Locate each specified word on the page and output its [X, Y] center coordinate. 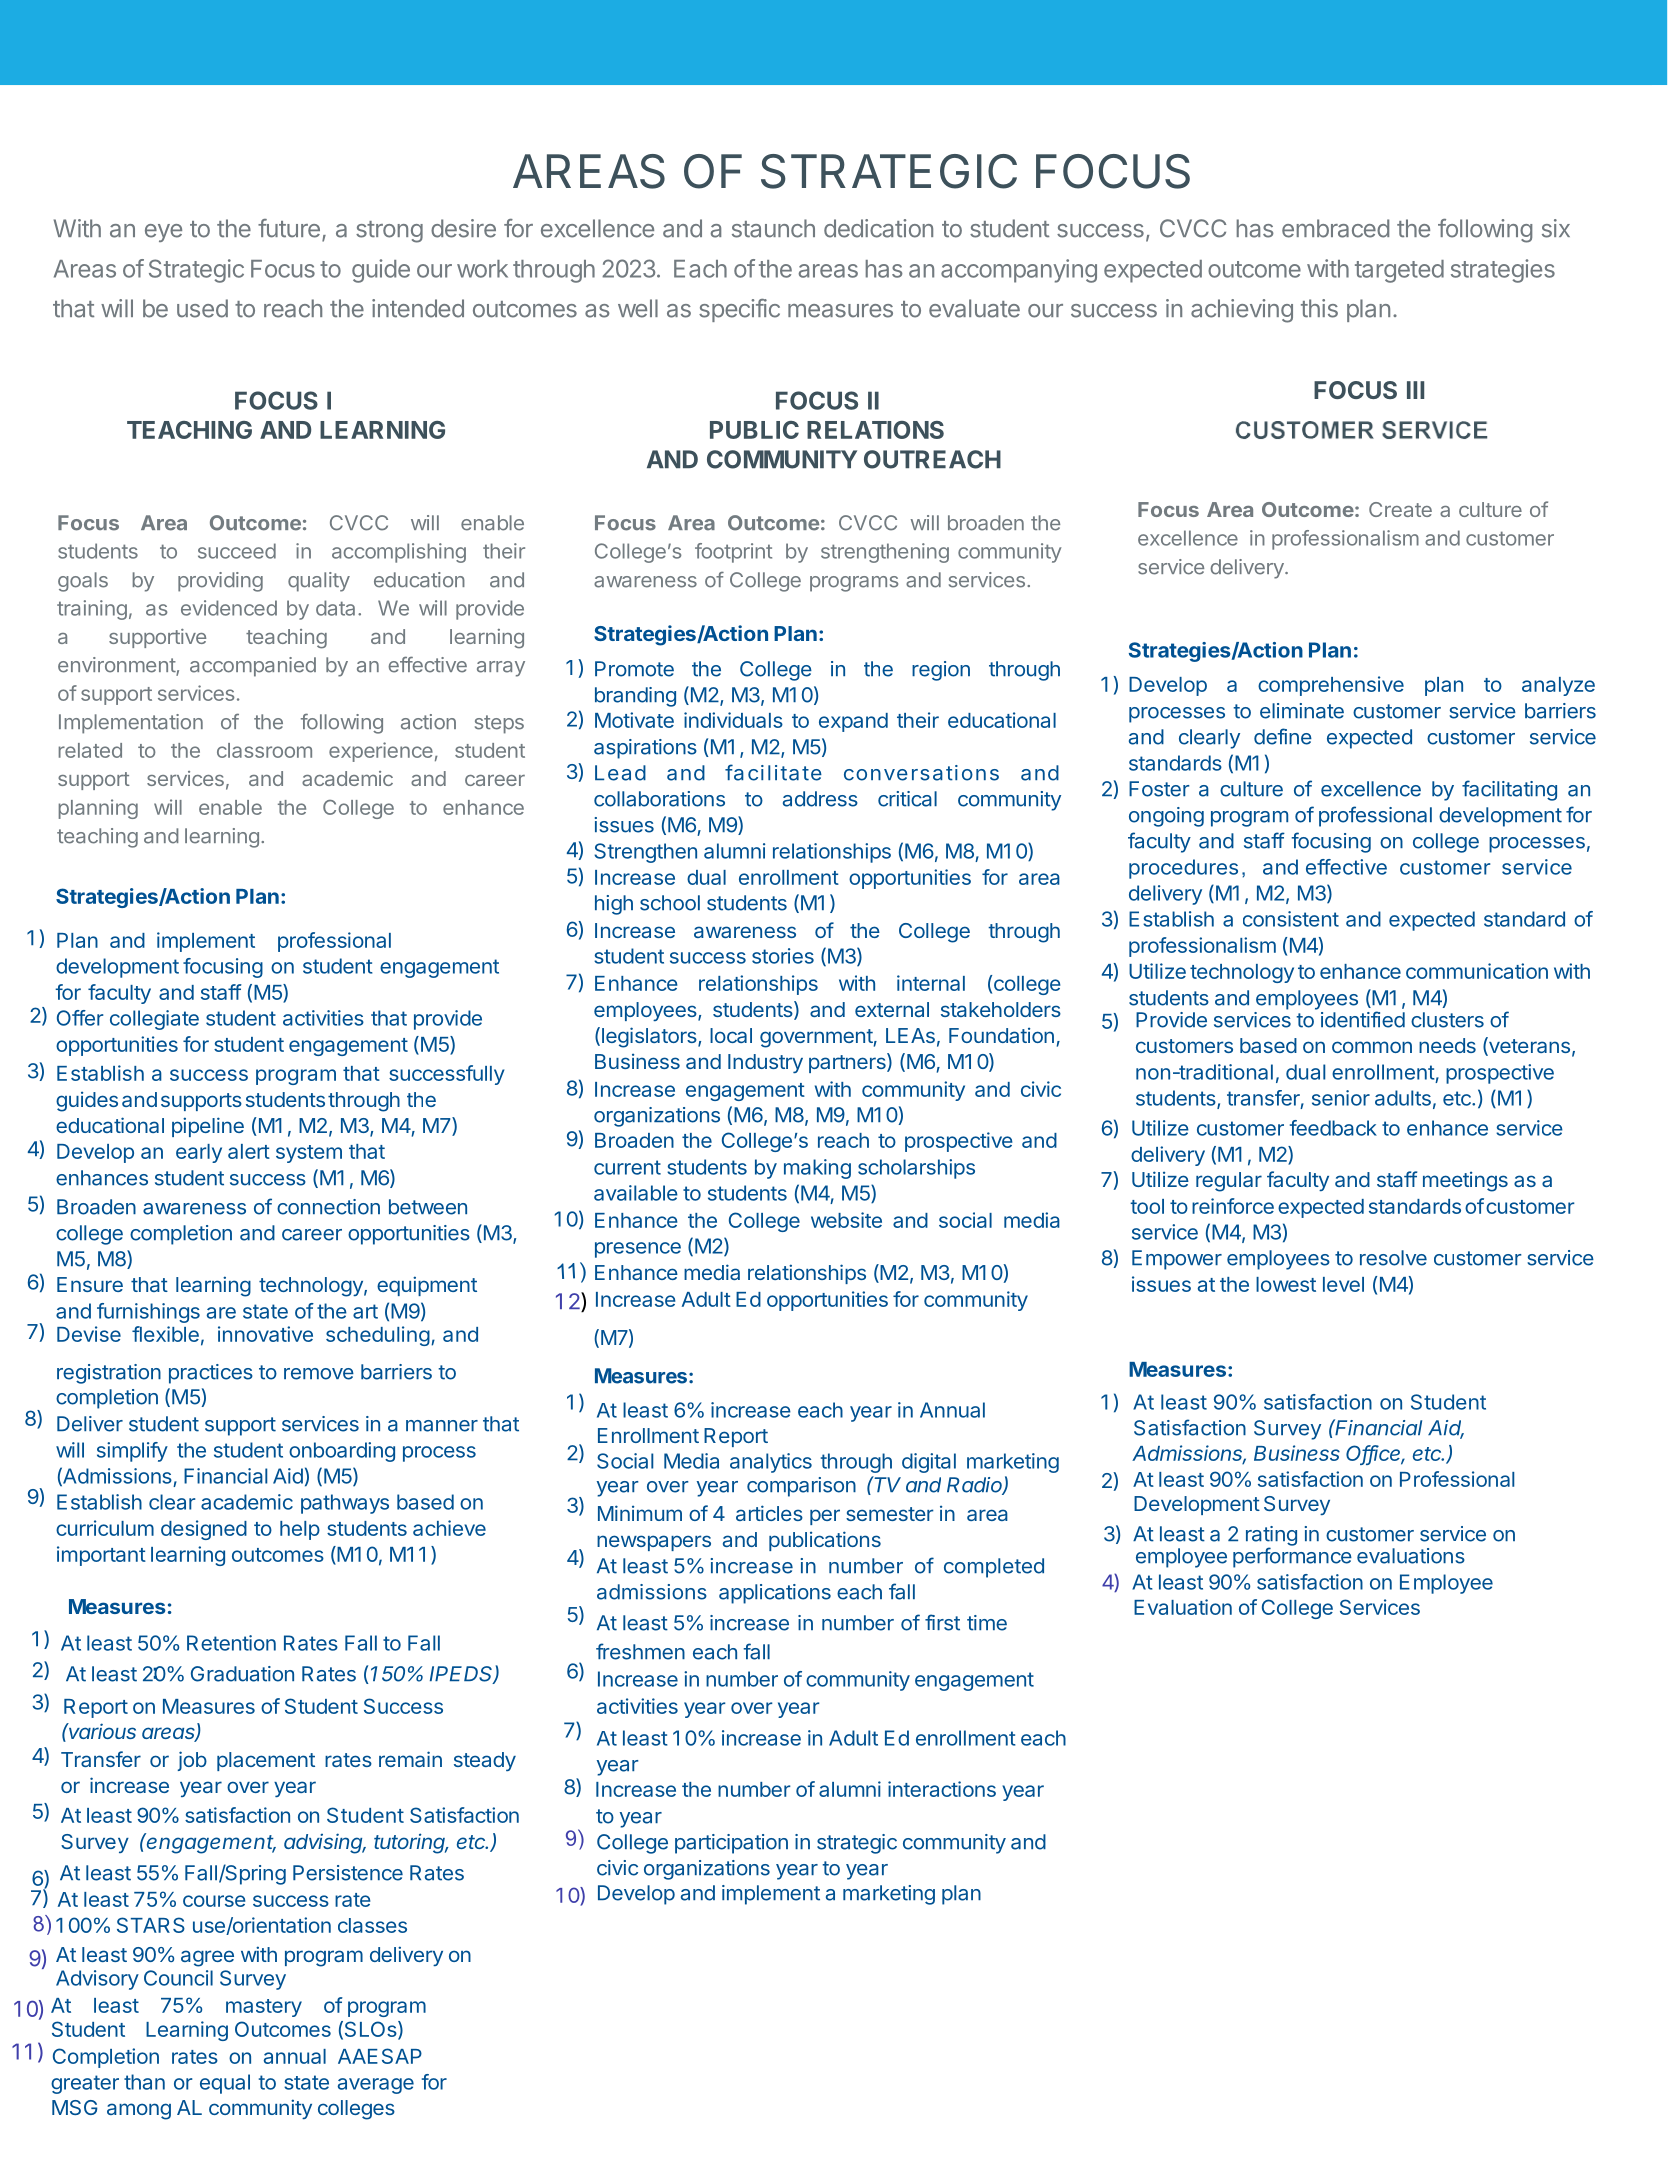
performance [1292, 1557]
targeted [1399, 271]
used [202, 308]
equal [225, 2084]
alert [249, 1151]
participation [731, 1844]
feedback [1333, 1128]
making [817, 1169]
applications [775, 1594]
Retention [231, 1643]
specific [739, 310]
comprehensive [1331, 686]
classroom [264, 750]
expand [853, 722]
